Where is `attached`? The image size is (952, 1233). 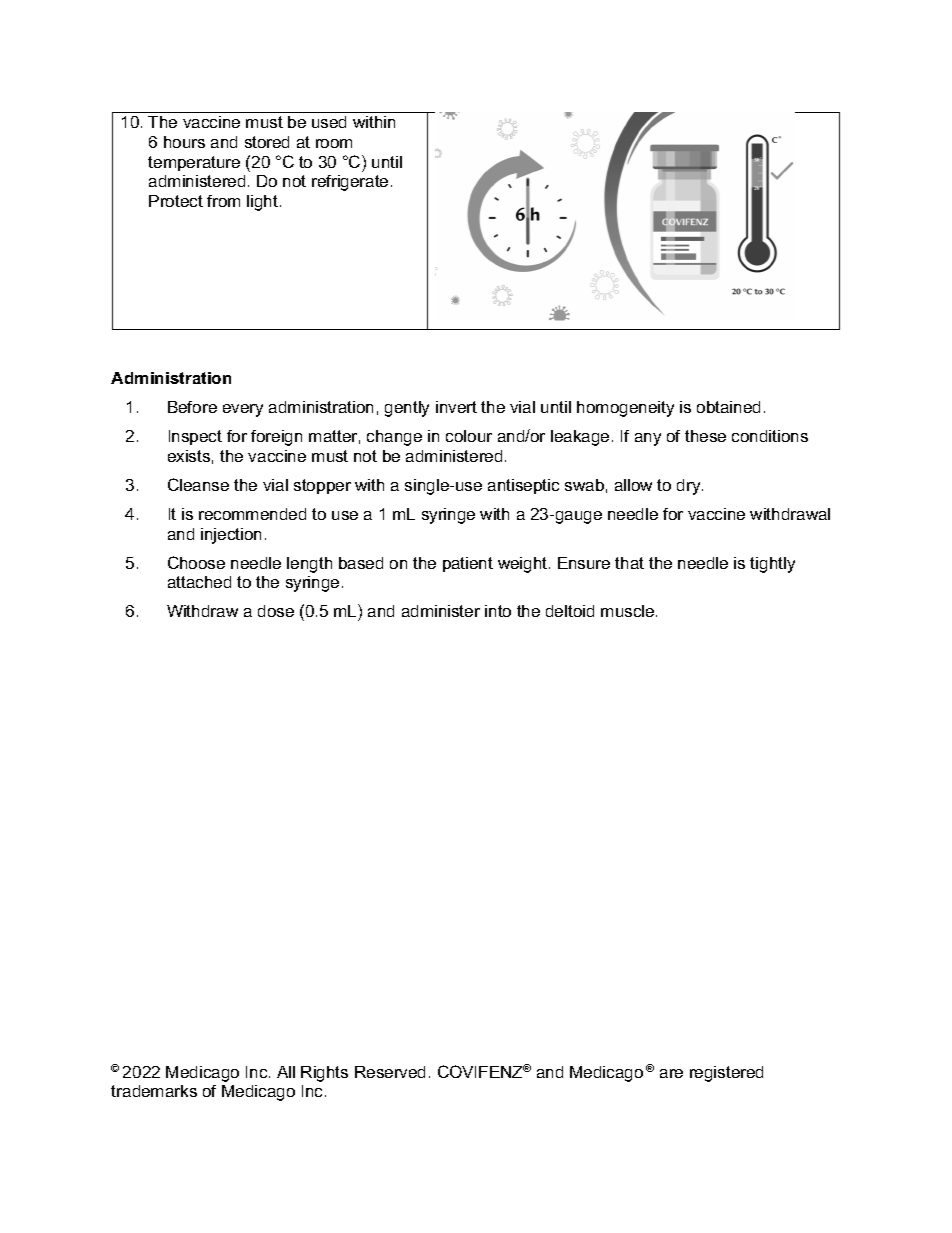
attached is located at coordinates (199, 582).
